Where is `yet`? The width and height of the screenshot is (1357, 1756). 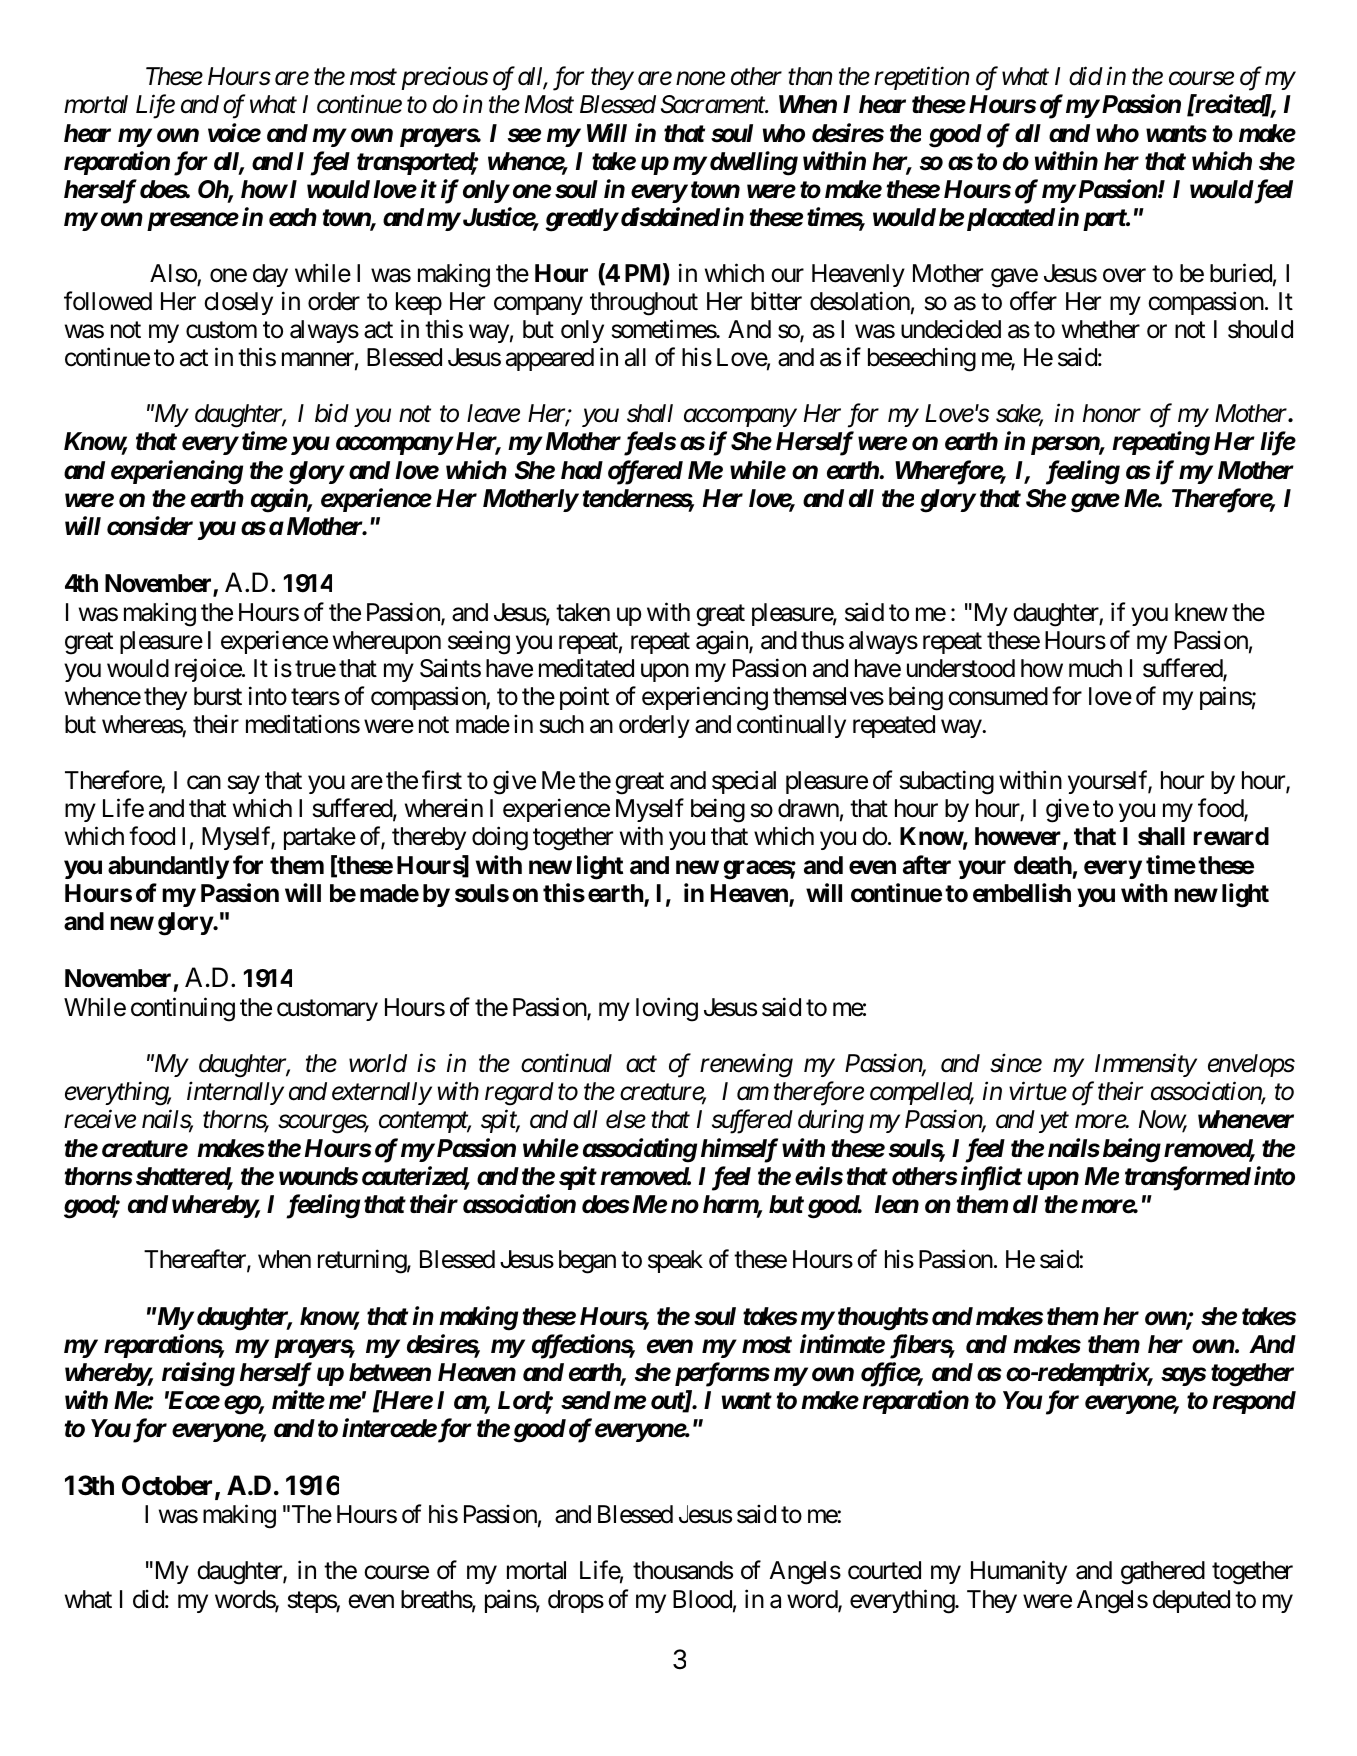
yet is located at coordinates (1054, 1123).
